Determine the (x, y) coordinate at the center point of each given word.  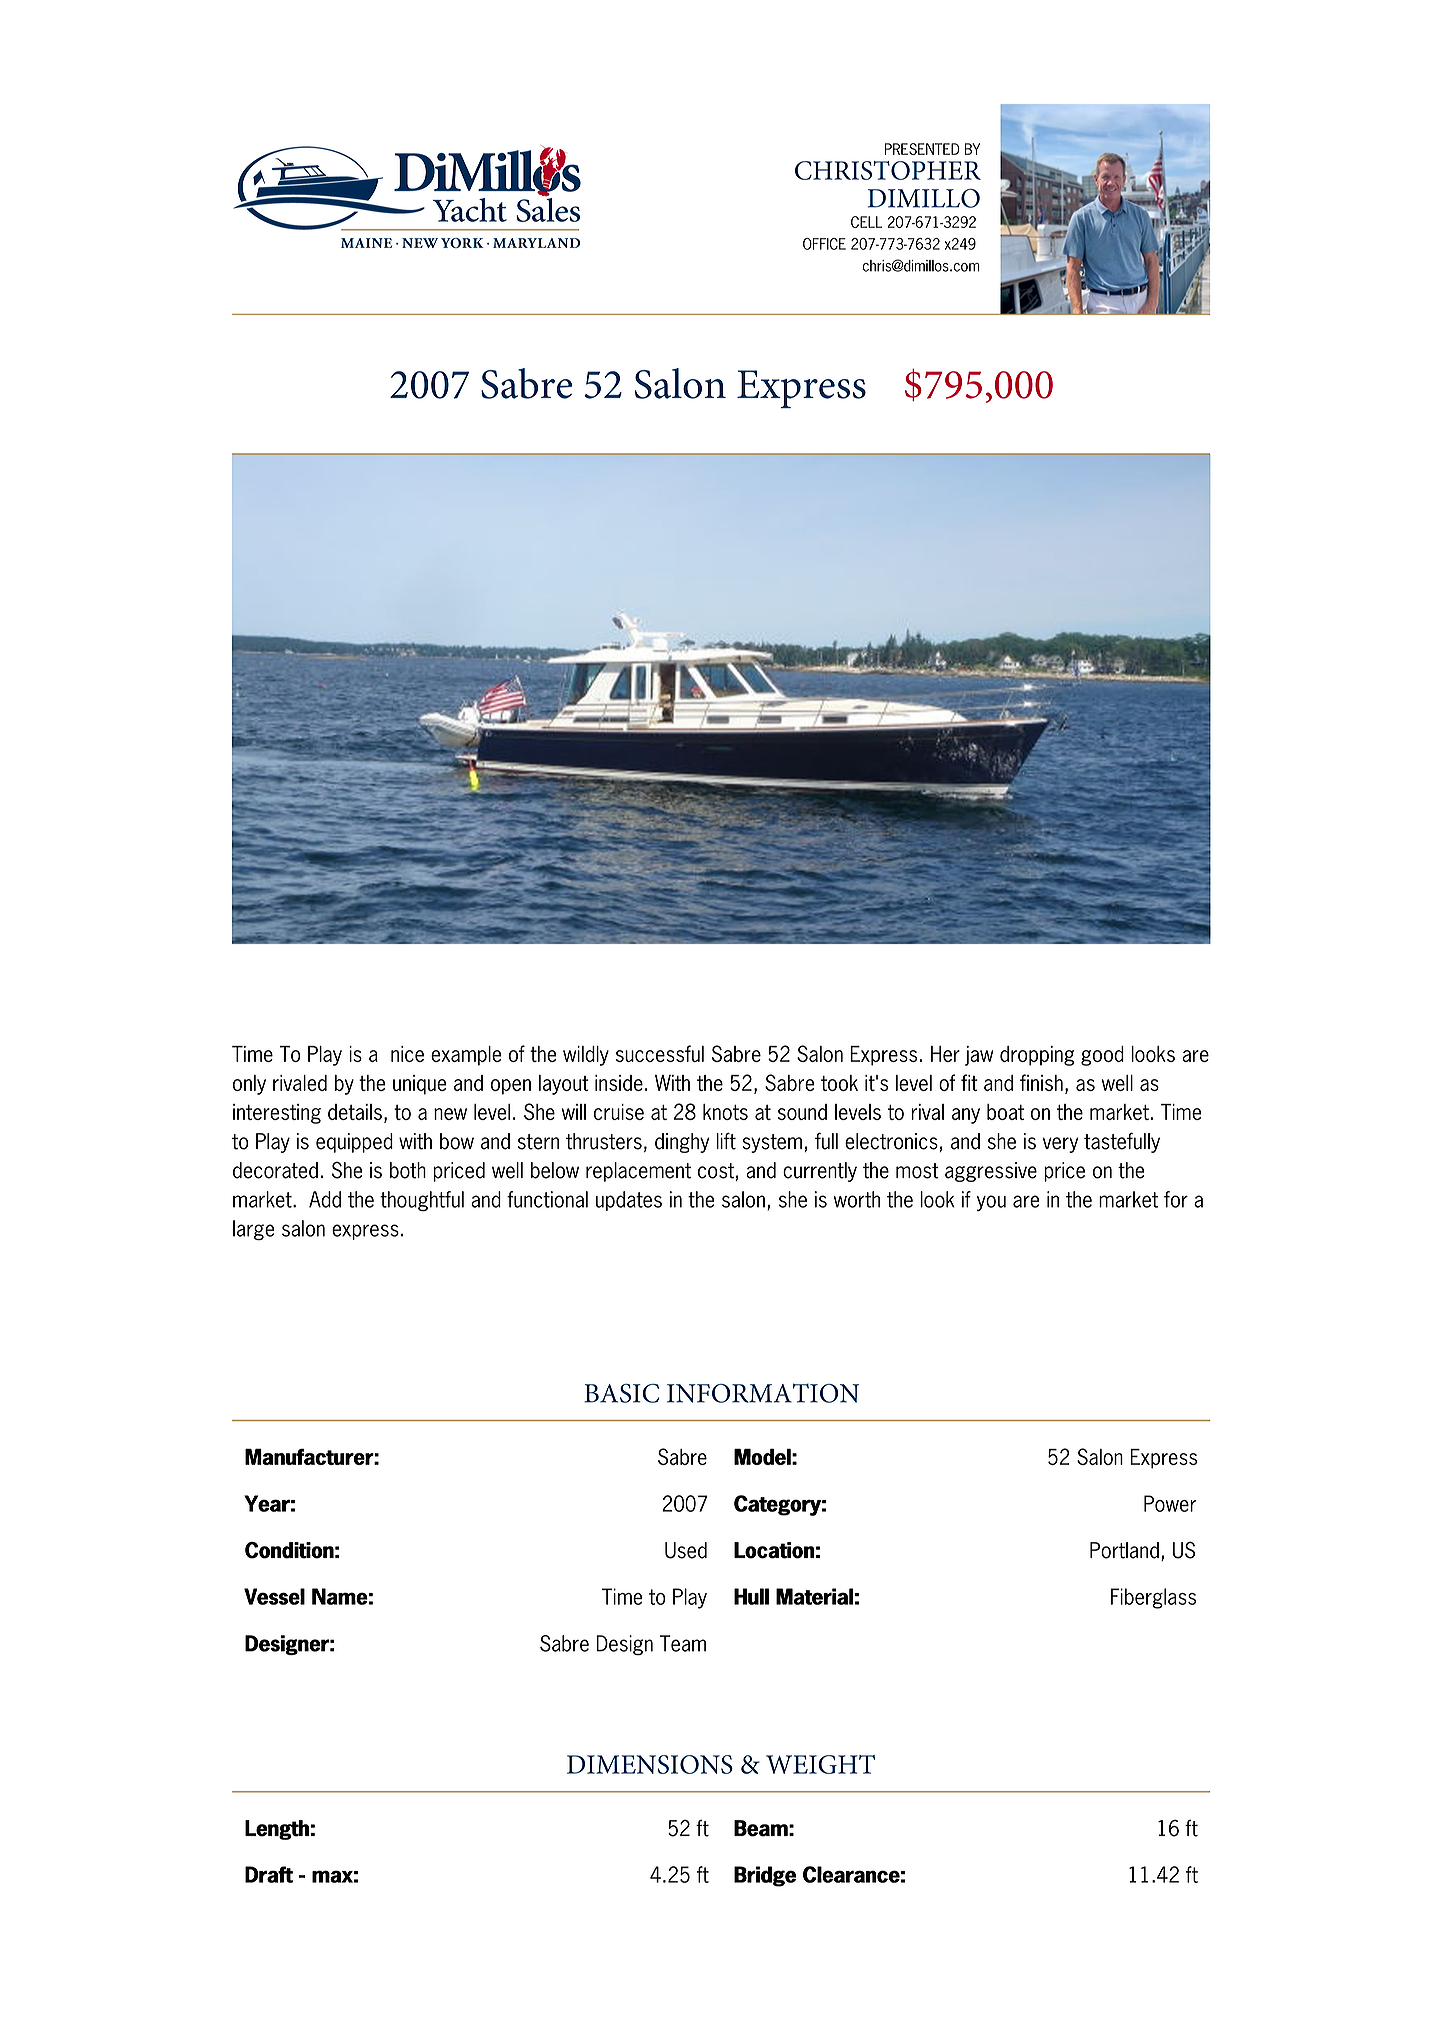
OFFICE (824, 244)
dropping (1037, 1056)
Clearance (851, 1874)
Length (277, 1830)
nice (407, 1054)
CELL (866, 222)
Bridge (765, 1876)
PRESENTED (922, 149)
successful (660, 1053)
